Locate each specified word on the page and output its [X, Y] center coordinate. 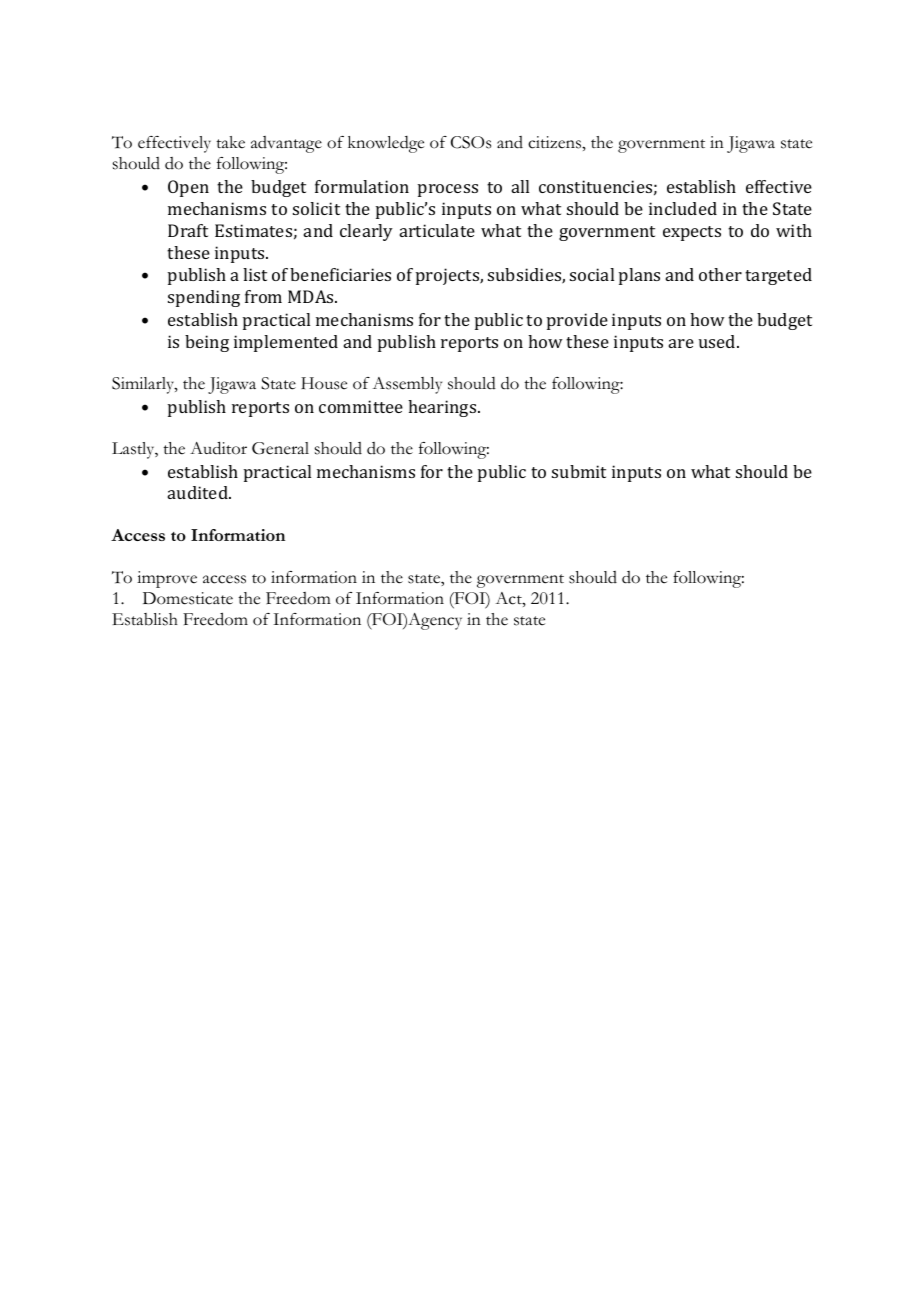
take [230, 142]
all [520, 186]
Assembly [407, 385]
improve [167, 579]
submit [579, 471]
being [207, 343]
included [683, 208]
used [718, 341]
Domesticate [188, 598]
